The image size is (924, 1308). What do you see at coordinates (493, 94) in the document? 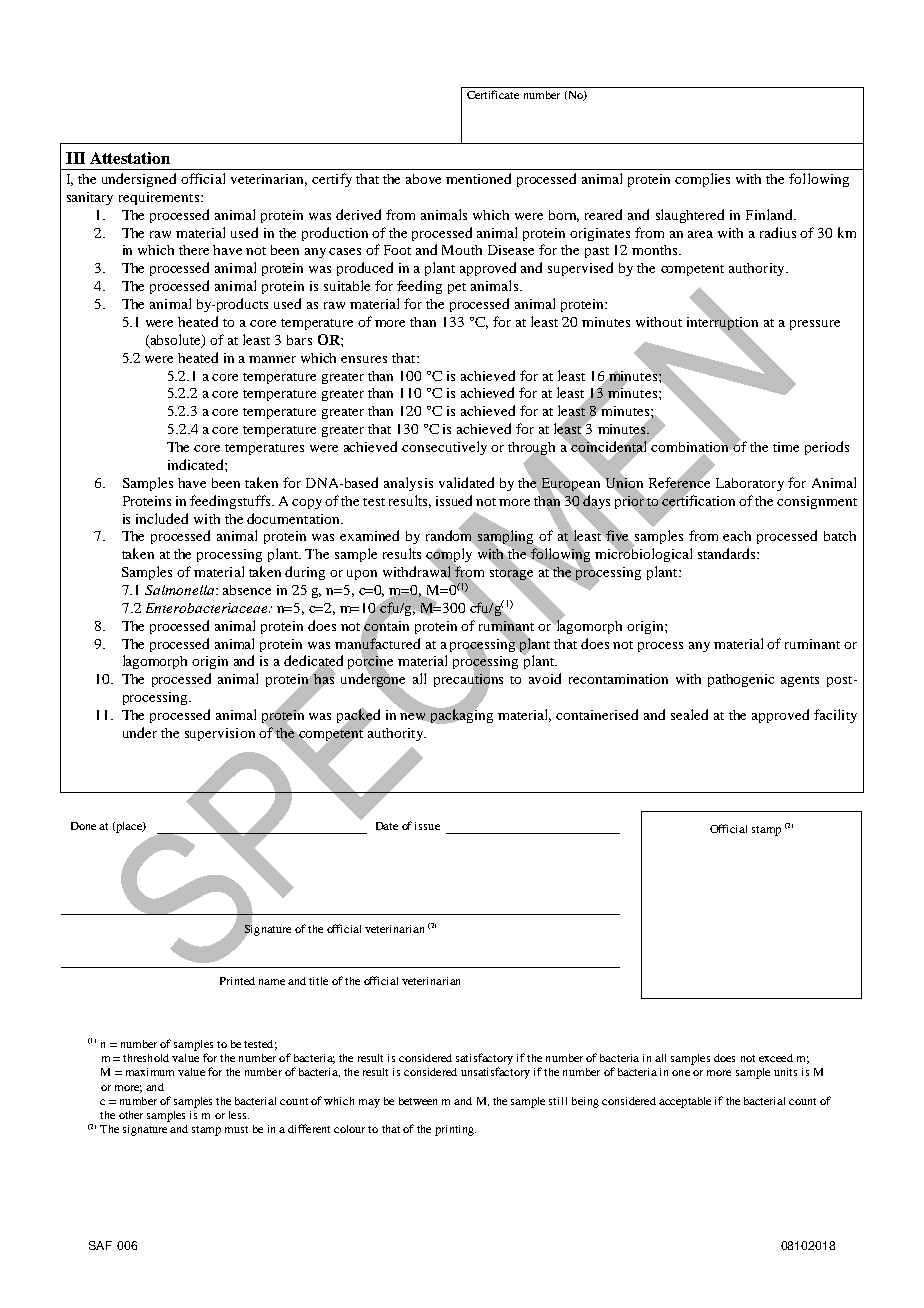
I see `Certificate` at bounding box center [493, 94].
